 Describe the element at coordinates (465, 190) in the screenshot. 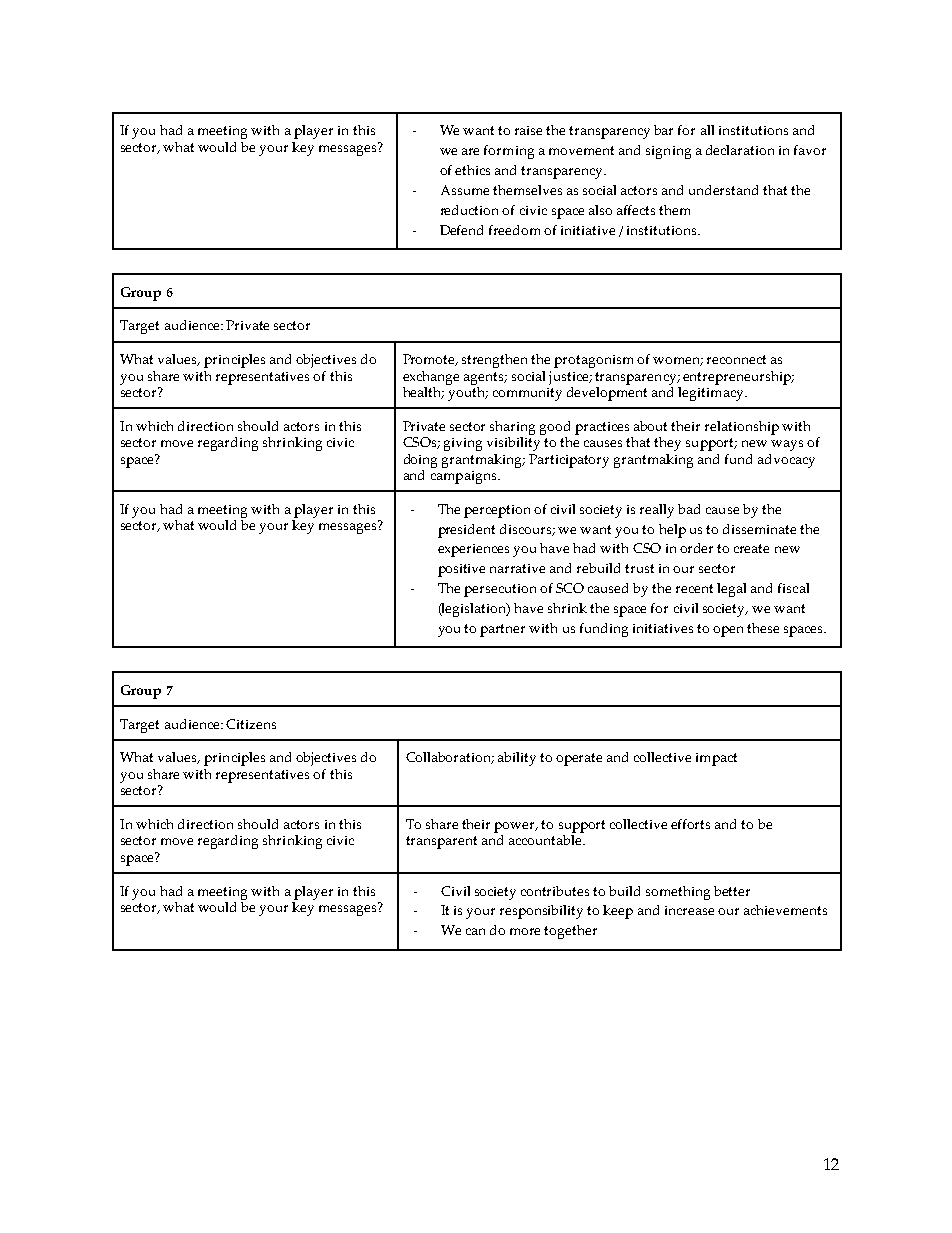

I see `Assume` at that location.
